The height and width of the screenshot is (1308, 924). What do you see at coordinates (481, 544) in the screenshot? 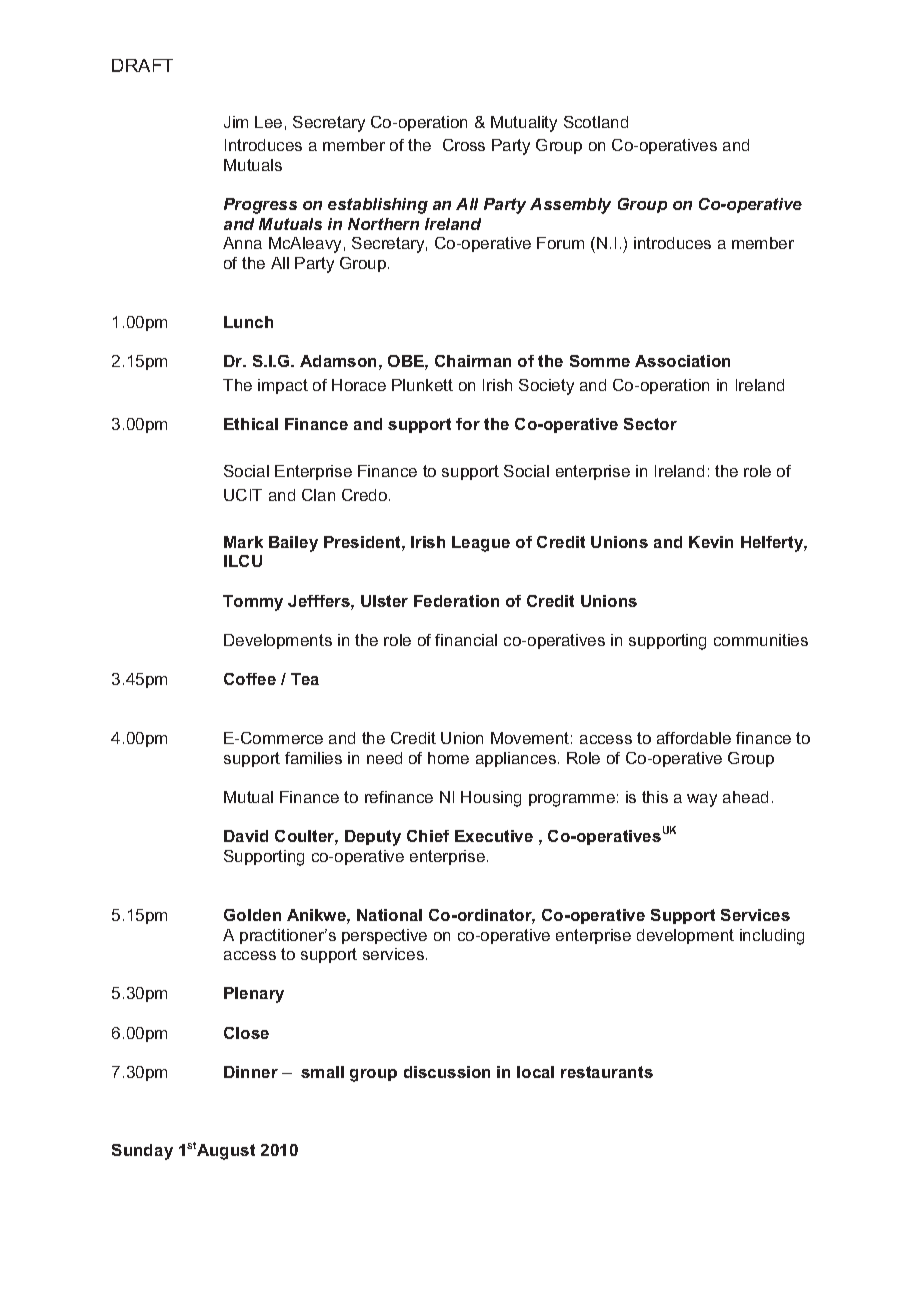
I see `League` at bounding box center [481, 544].
